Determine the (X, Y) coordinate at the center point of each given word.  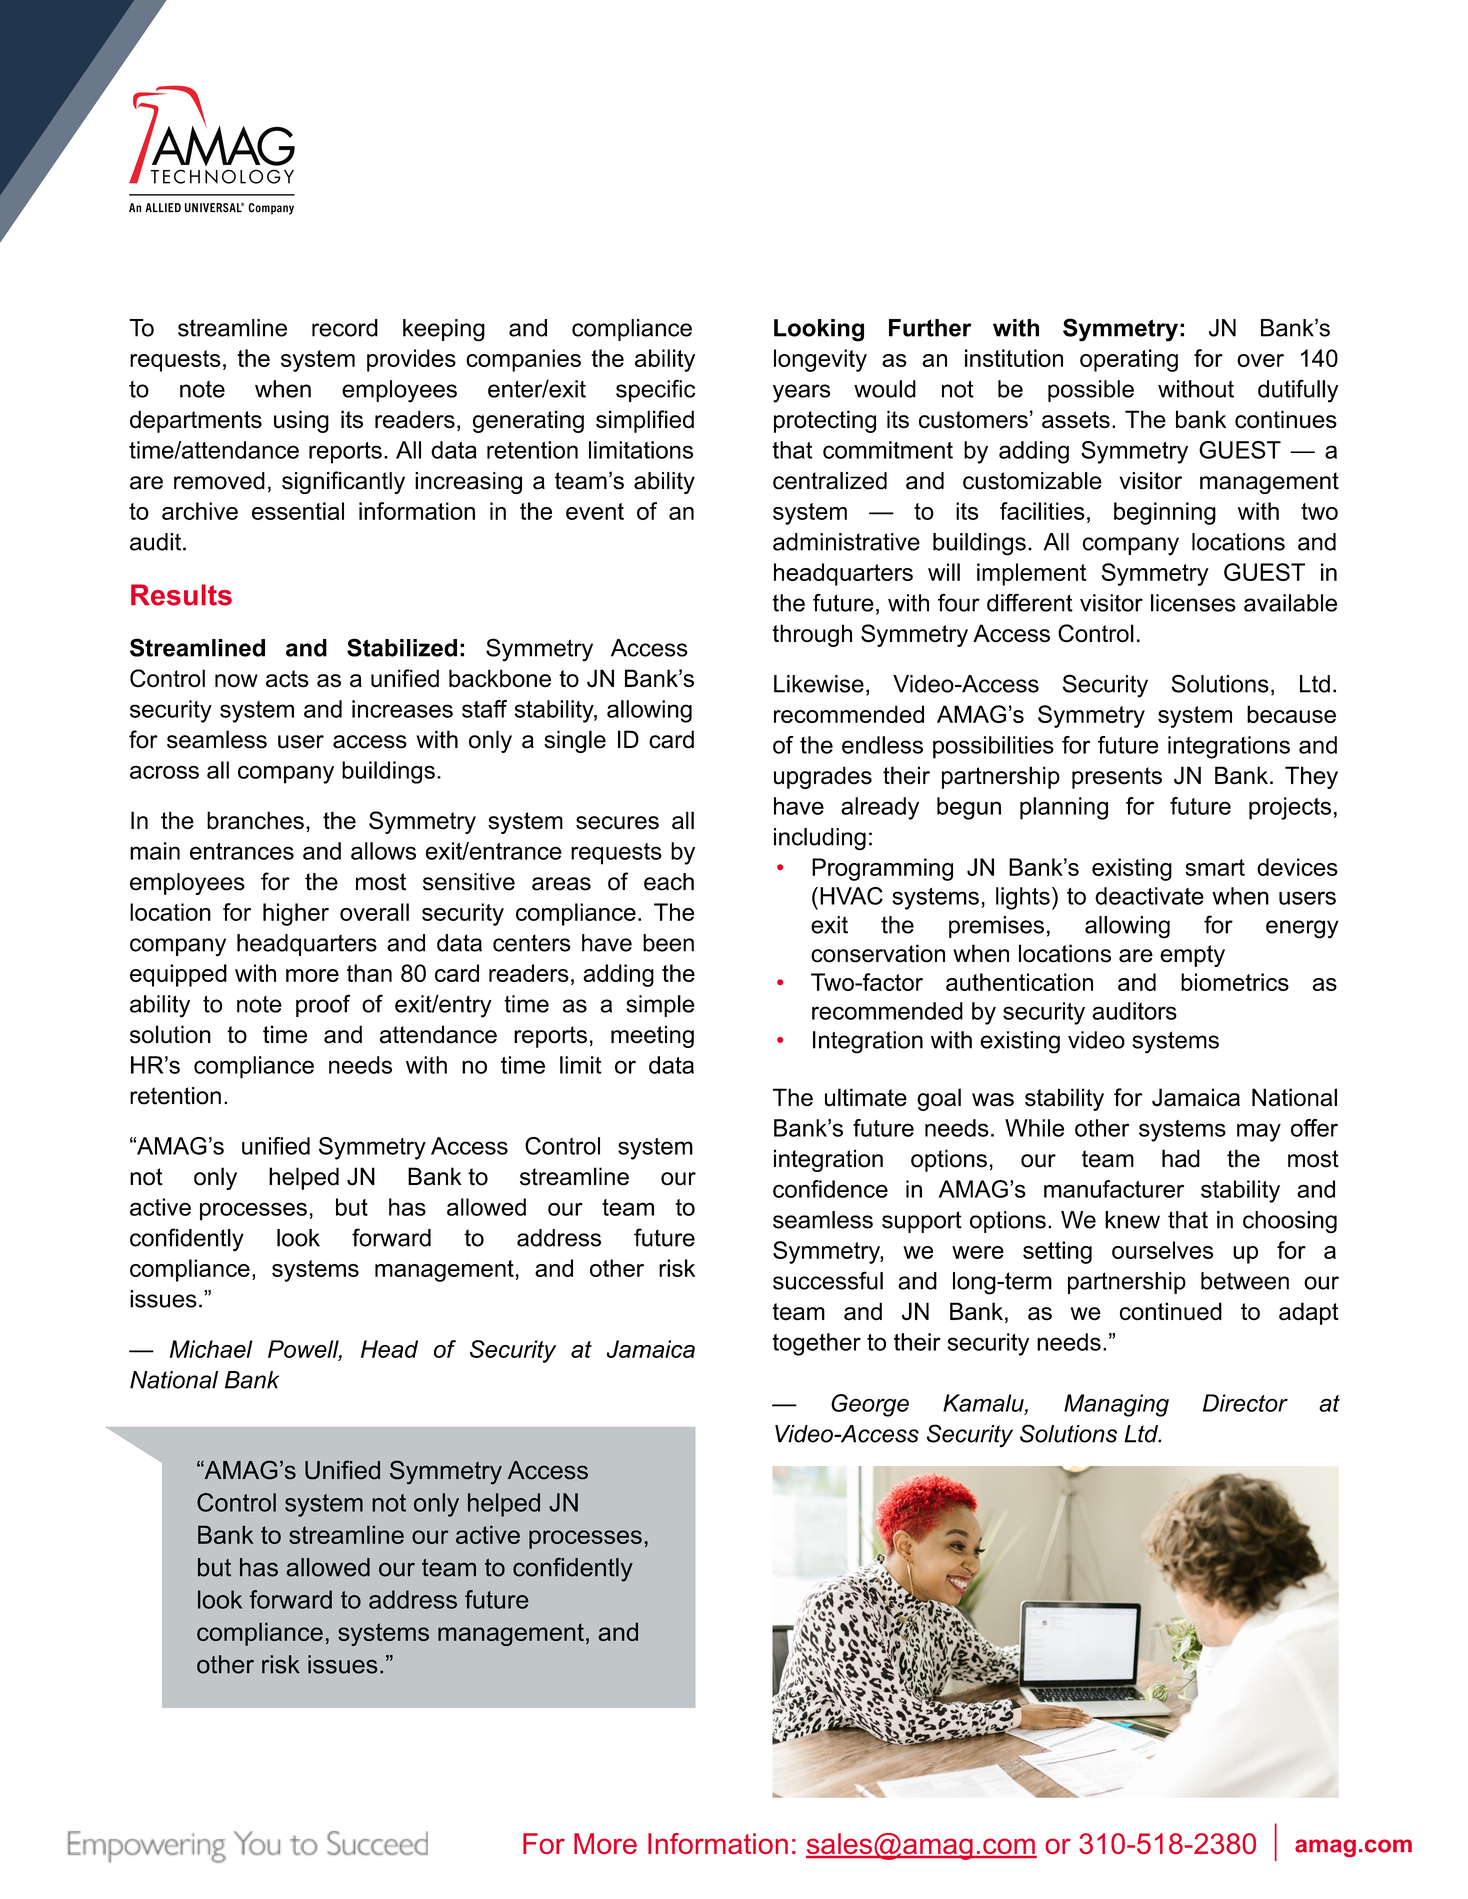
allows (383, 851)
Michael (211, 1349)
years (801, 393)
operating (1129, 360)
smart (1215, 867)
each (669, 882)
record (345, 328)
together (816, 1344)
